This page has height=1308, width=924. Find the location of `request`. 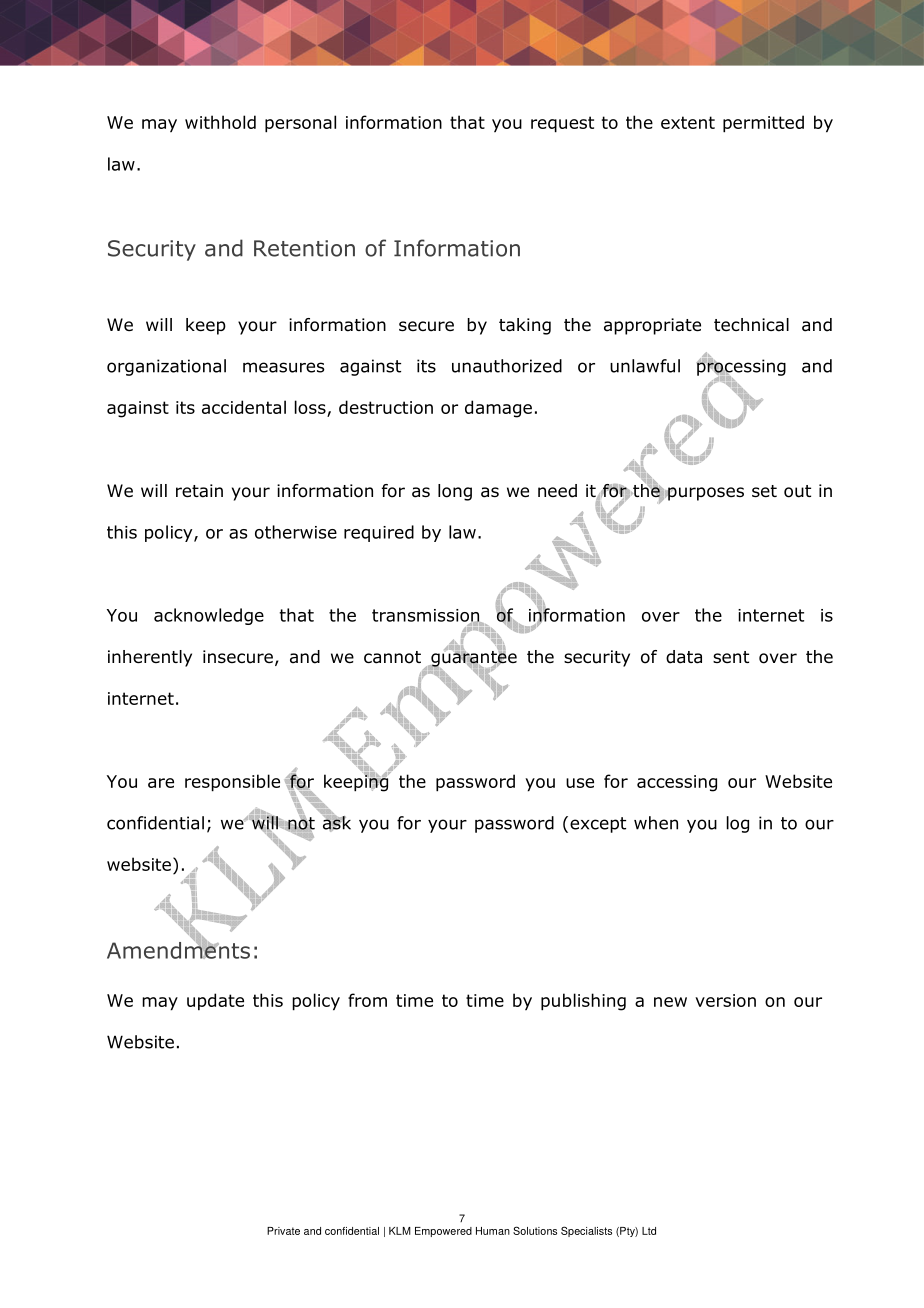

request is located at coordinates (562, 124).
